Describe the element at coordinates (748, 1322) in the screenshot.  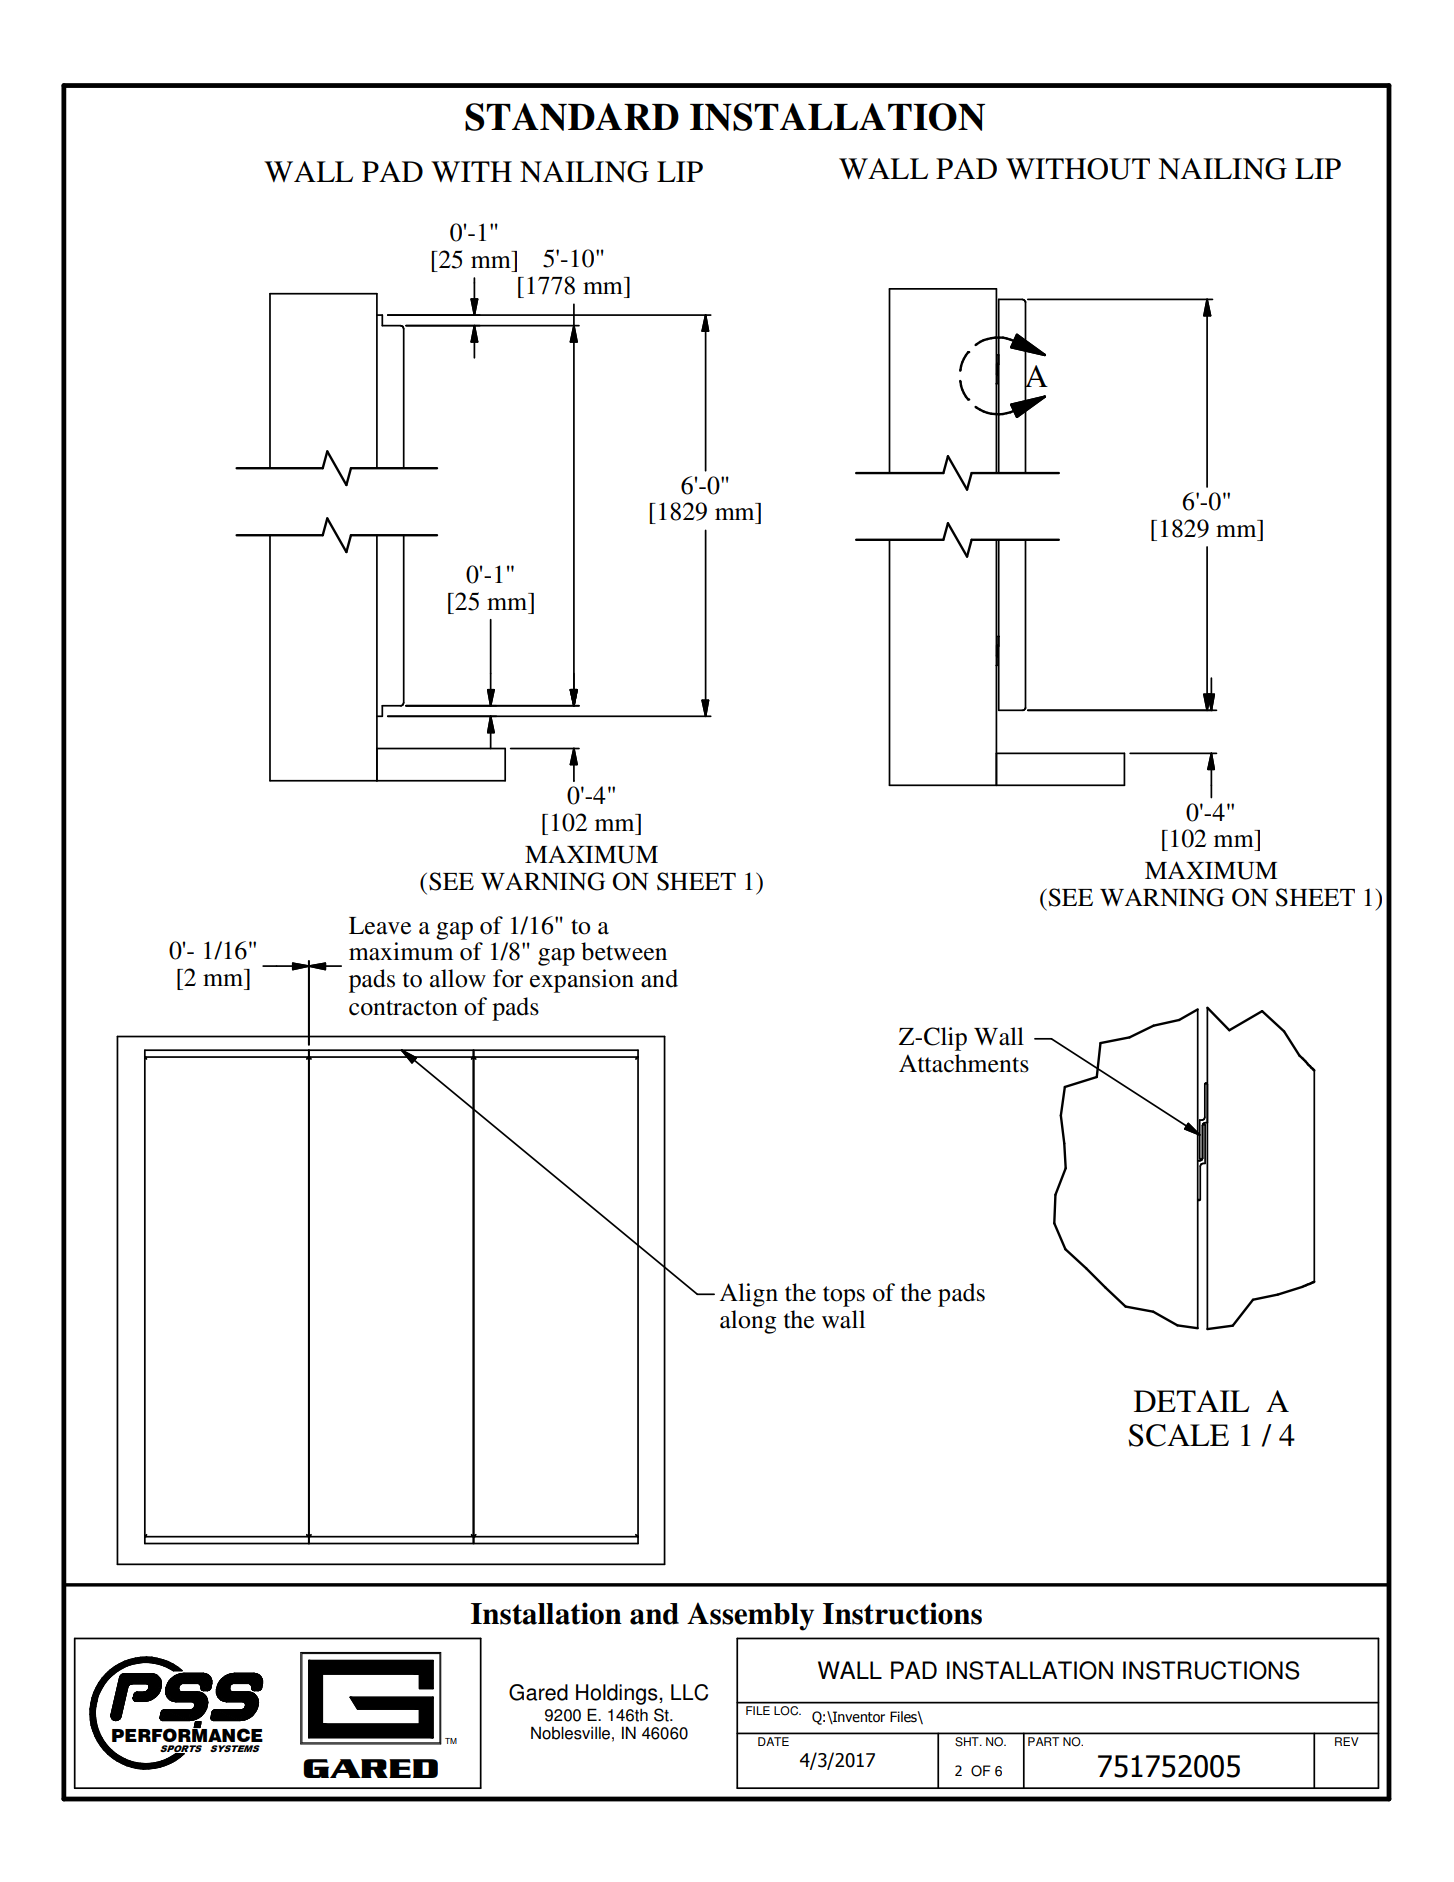
I see `along` at that location.
